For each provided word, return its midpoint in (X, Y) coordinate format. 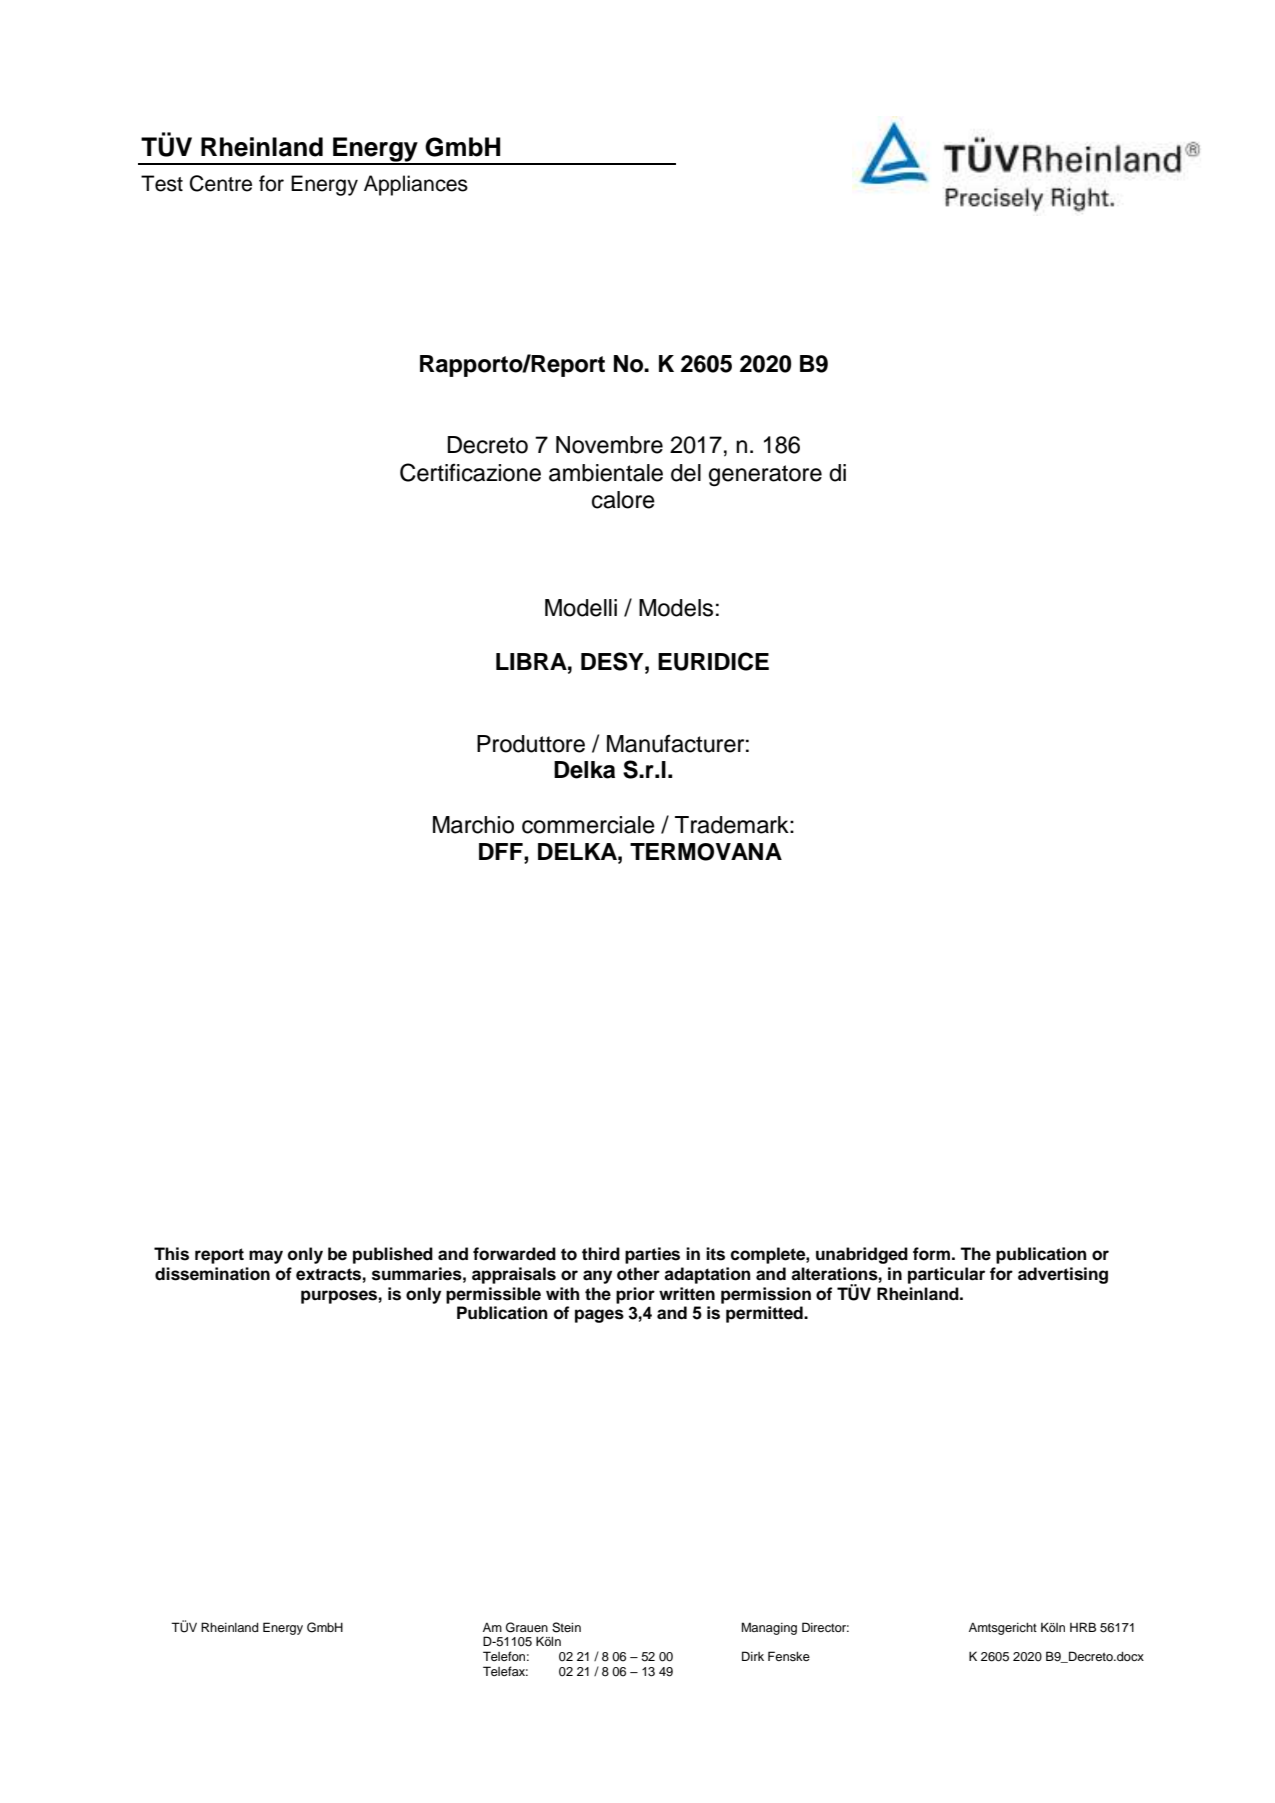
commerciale (588, 825)
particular (946, 1275)
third (601, 1254)
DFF (502, 851)
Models (676, 608)
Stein (566, 1627)
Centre (221, 183)
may (266, 1257)
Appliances (416, 185)
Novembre (609, 445)
